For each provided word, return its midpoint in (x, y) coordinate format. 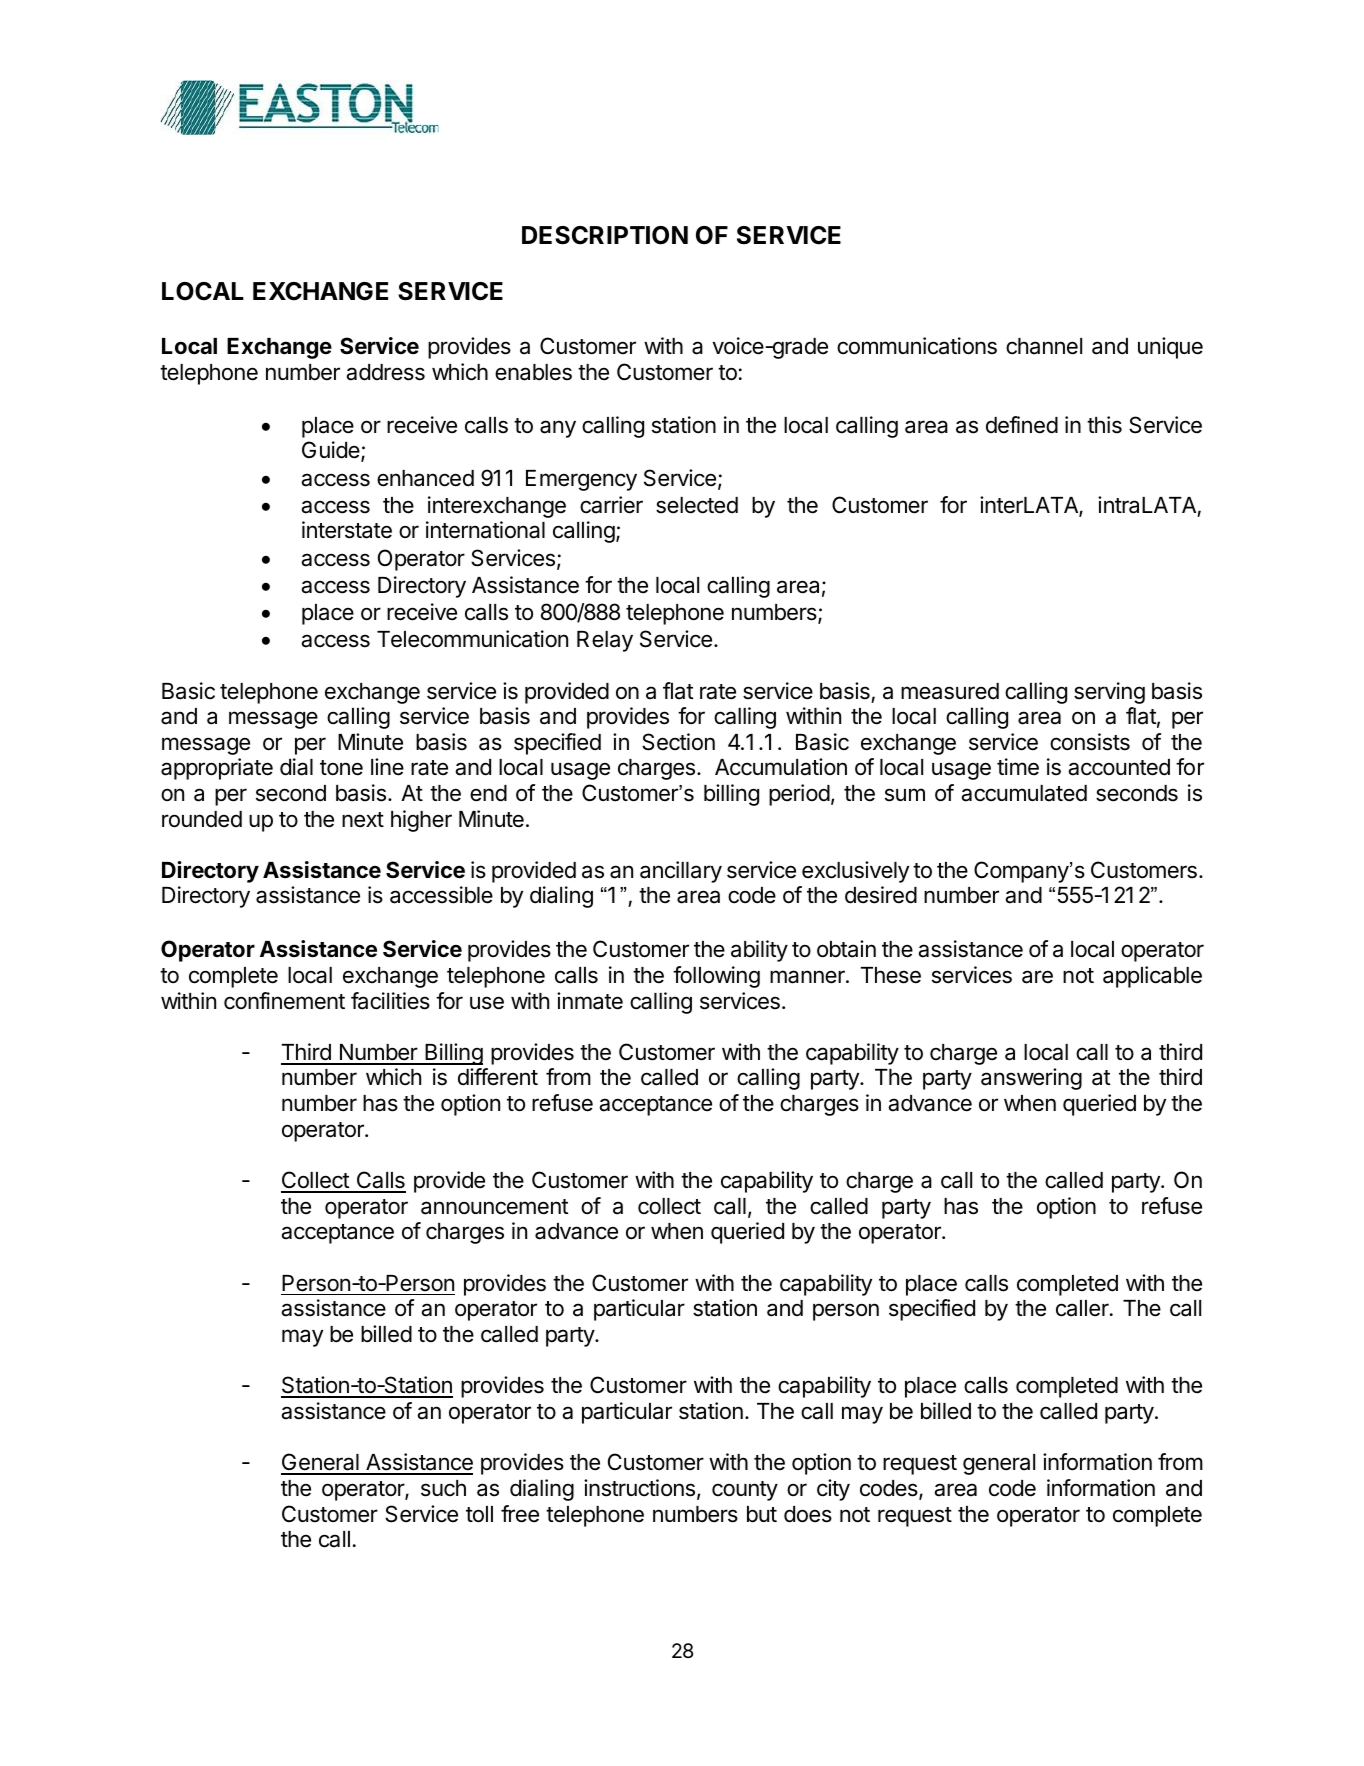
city (833, 1490)
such (443, 1488)
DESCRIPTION (605, 235)
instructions (639, 1488)
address (385, 372)
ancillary (681, 872)
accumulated (1024, 793)
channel (1044, 346)
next (363, 820)
